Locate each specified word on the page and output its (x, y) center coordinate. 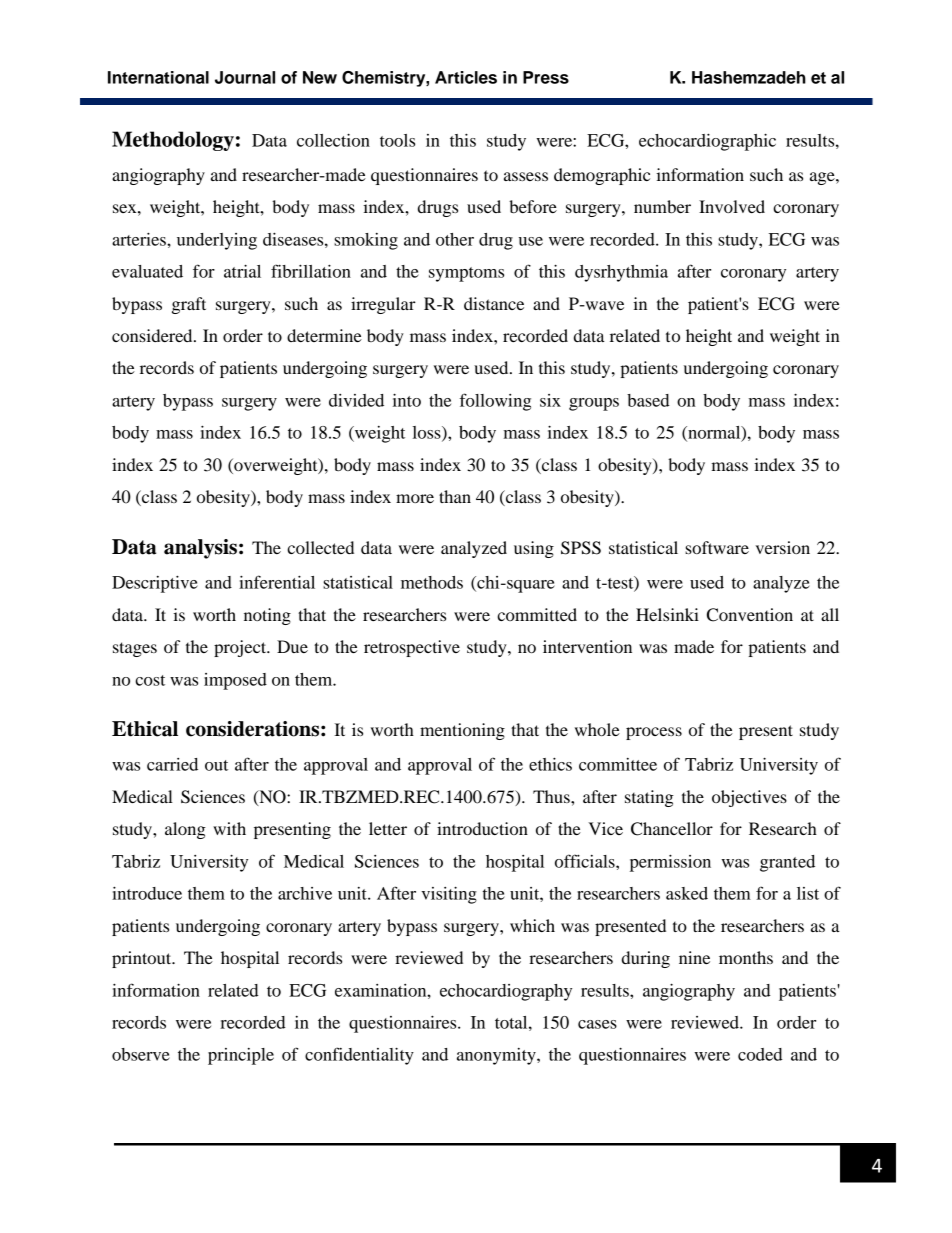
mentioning (462, 731)
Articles (466, 77)
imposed (235, 681)
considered (153, 335)
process (654, 733)
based (648, 400)
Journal (245, 77)
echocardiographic (707, 142)
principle (241, 1056)
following (495, 402)
